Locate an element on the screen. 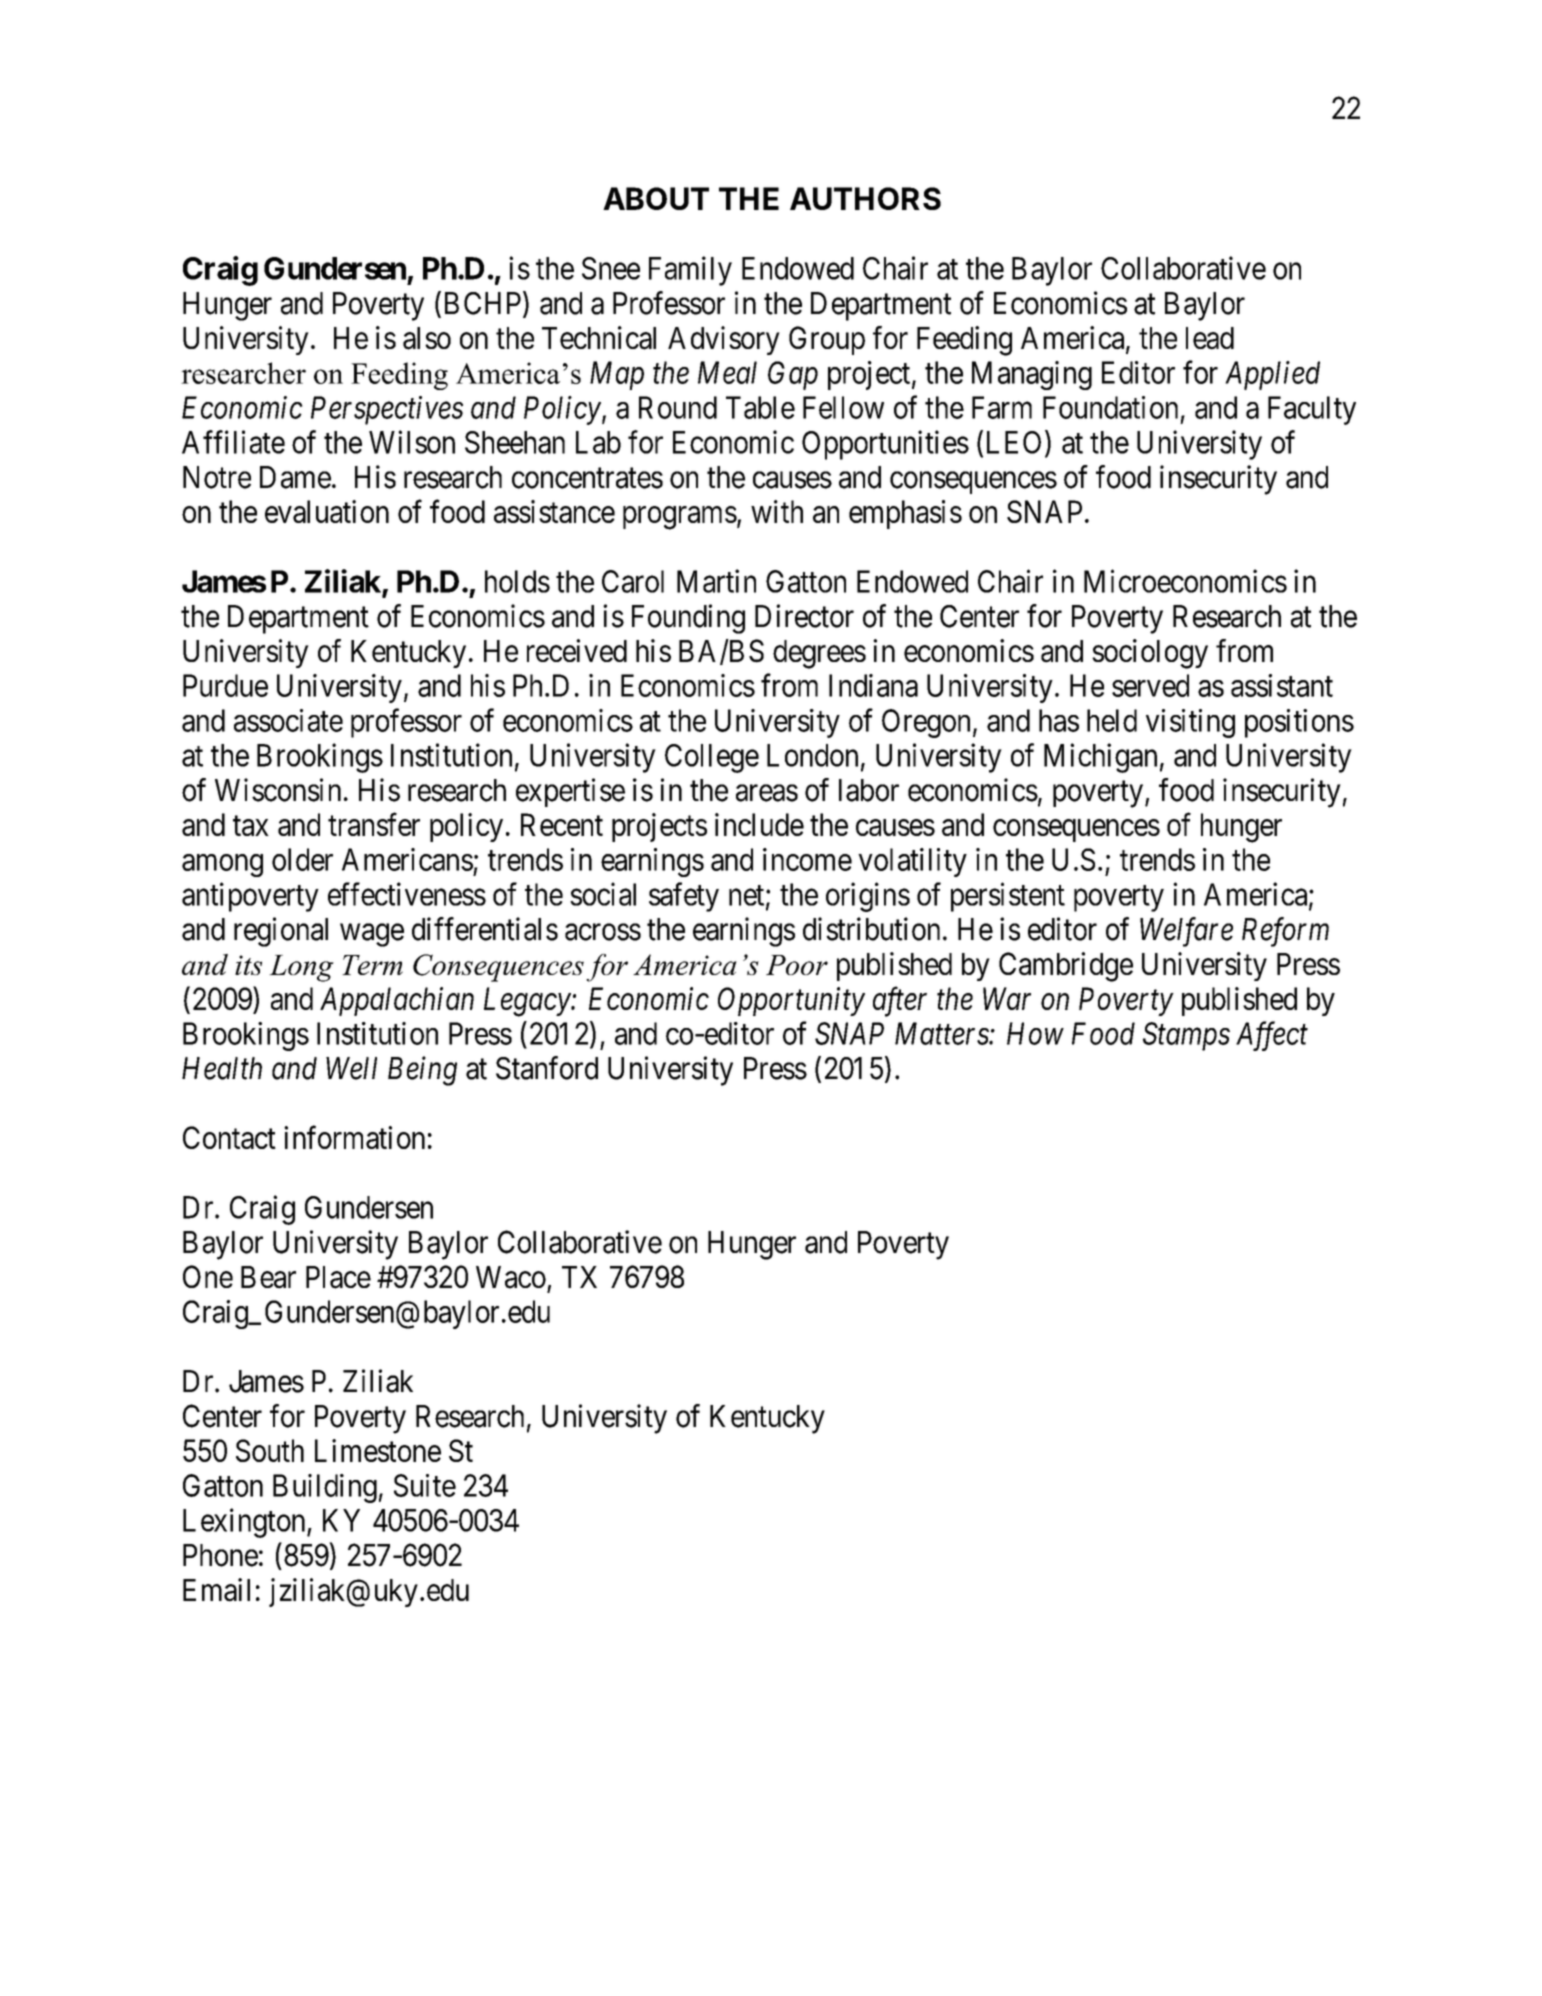  effectiveness is located at coordinates (407, 894).
